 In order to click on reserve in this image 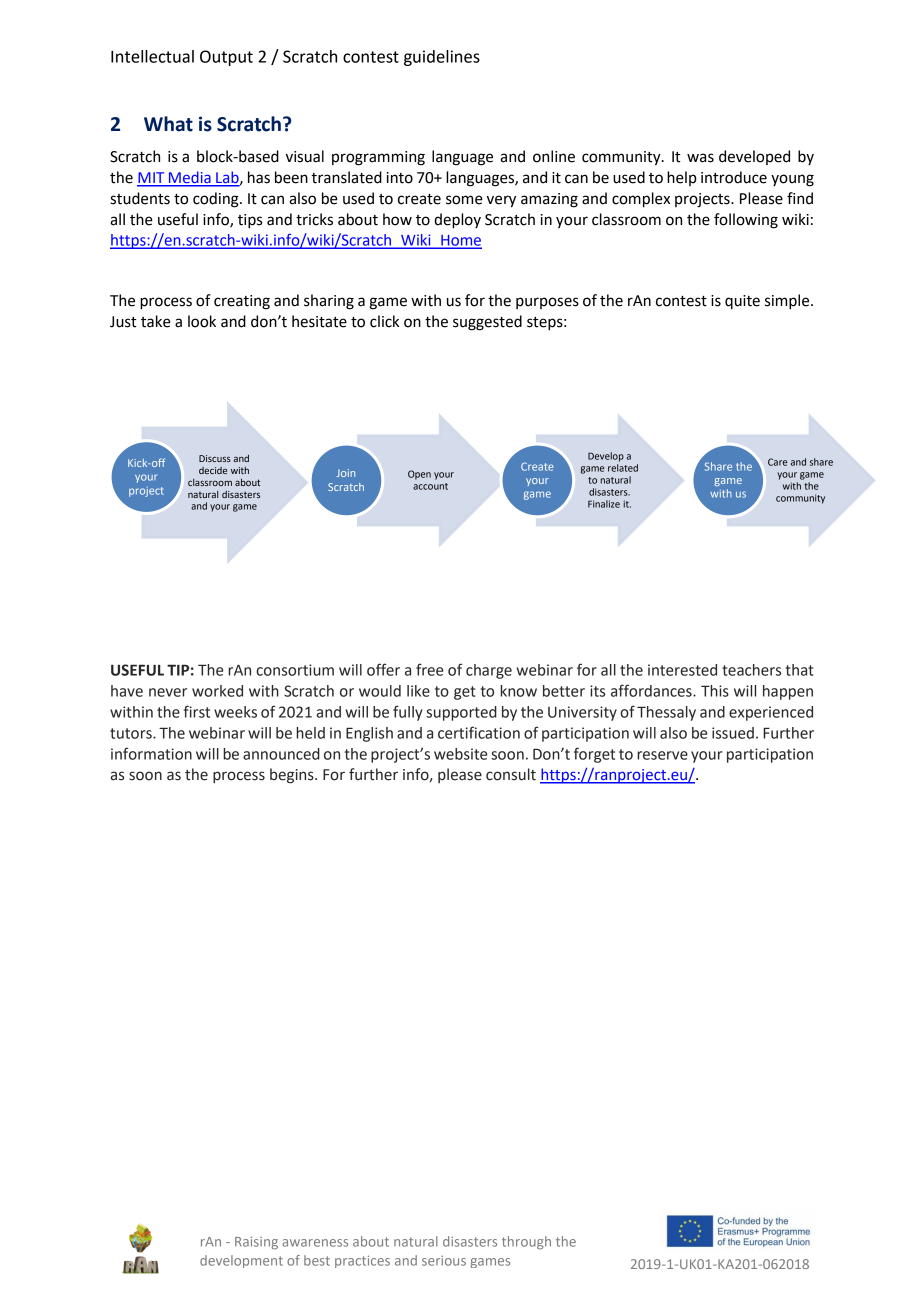, I will do `click(662, 755)`.
